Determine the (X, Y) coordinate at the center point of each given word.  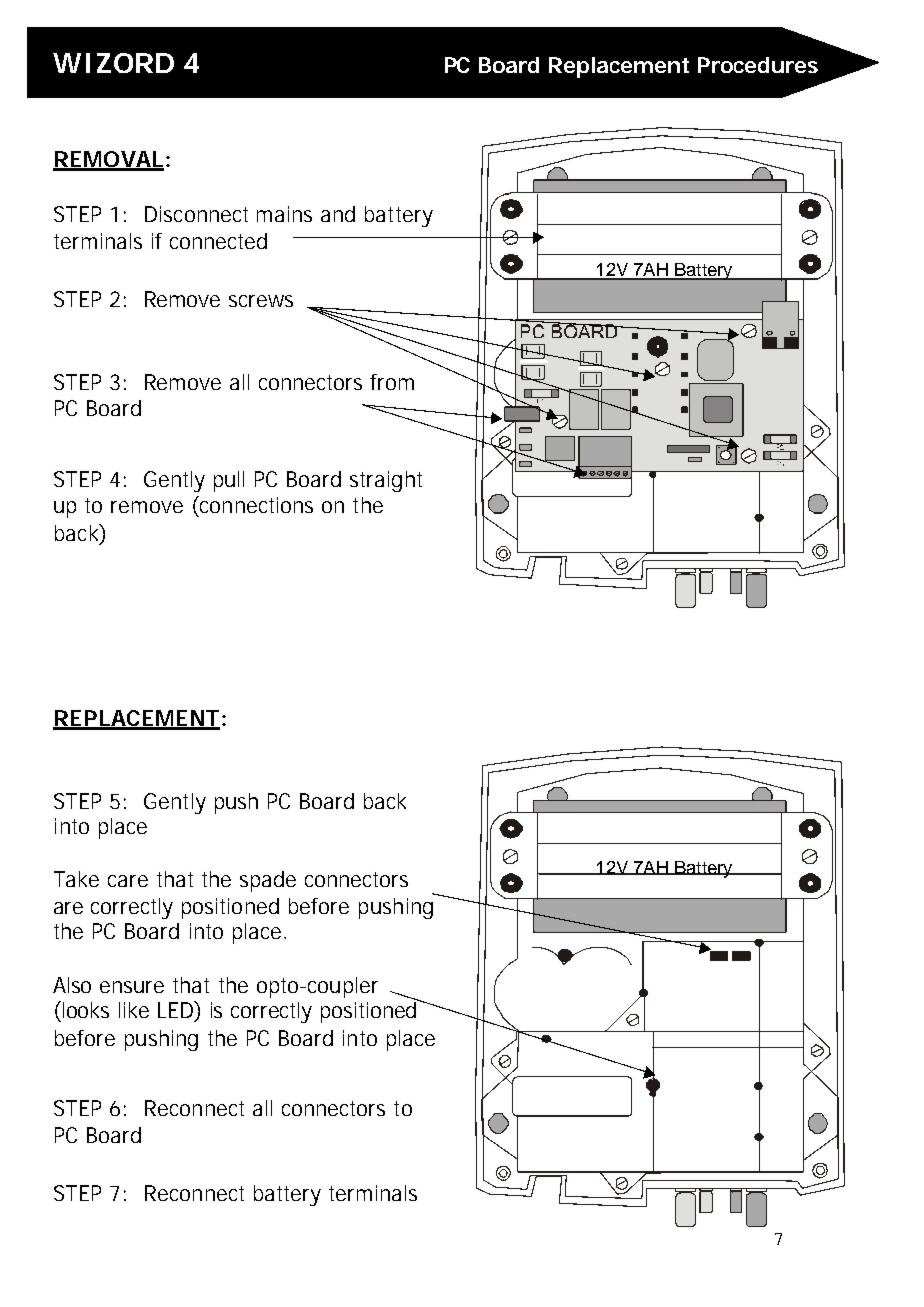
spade (268, 881)
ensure (132, 987)
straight (386, 481)
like (134, 1010)
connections (255, 506)
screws (261, 301)
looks (84, 1009)
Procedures (758, 65)
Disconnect (196, 214)
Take (76, 879)
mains (284, 214)
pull (229, 481)
